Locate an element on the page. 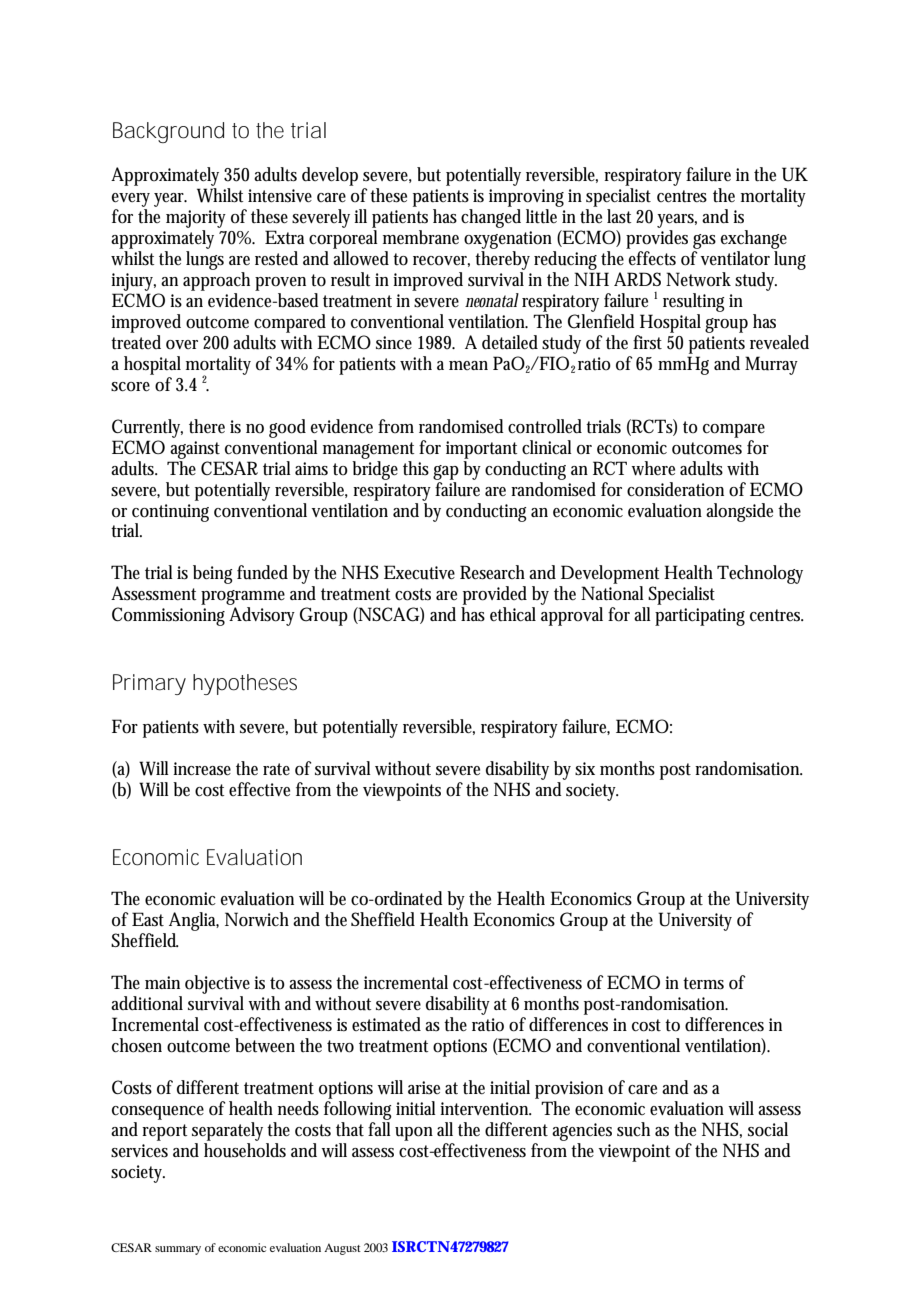 Image resolution: width=924 pixels, height=1307 pixels. participating is located at coordinates (700, 617).
